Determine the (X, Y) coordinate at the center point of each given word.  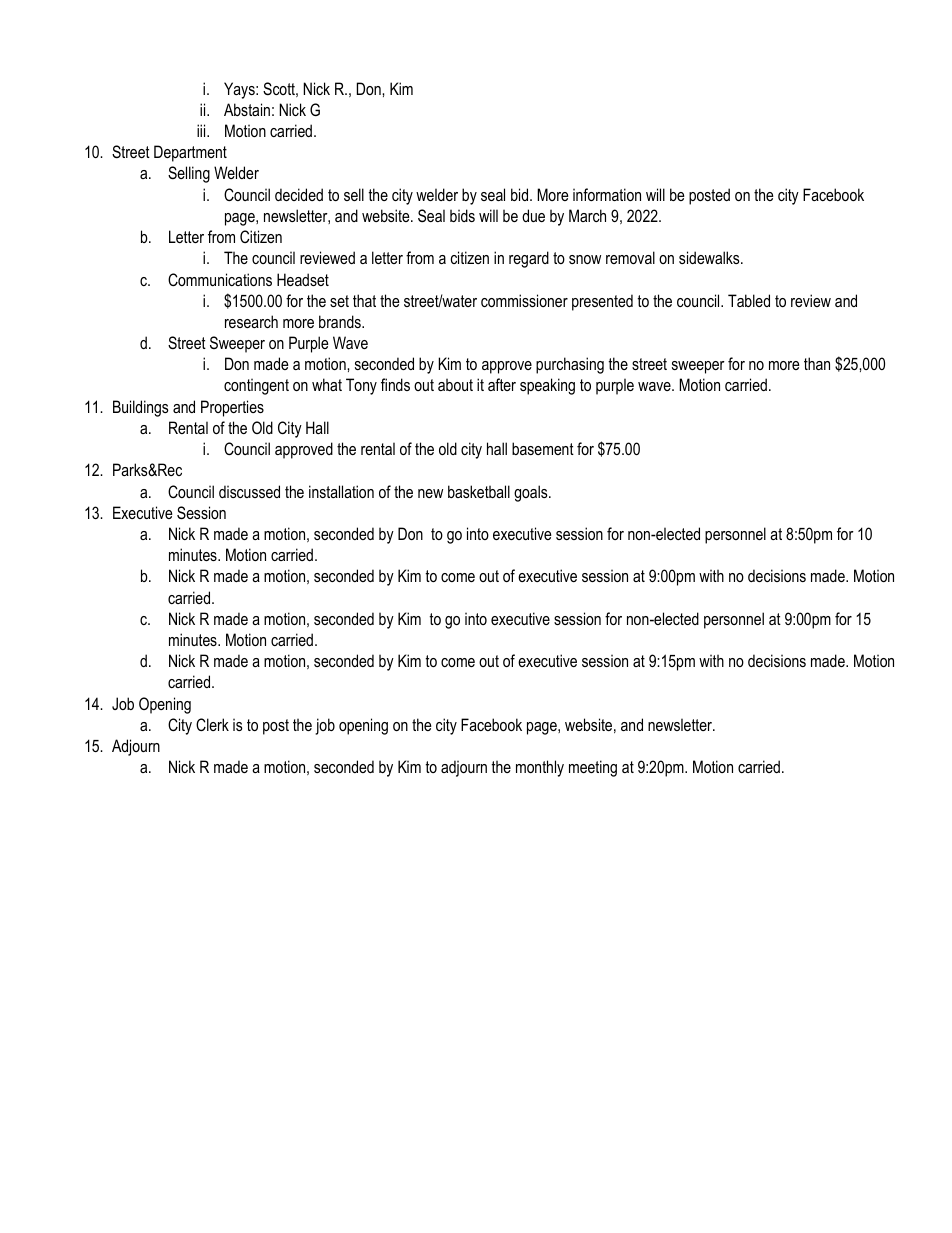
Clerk (212, 724)
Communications (220, 279)
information (607, 194)
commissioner (524, 300)
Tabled (749, 300)
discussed (249, 491)
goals (532, 493)
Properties (232, 408)
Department (190, 153)
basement (543, 448)
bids (462, 215)
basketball (479, 491)
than (817, 363)
